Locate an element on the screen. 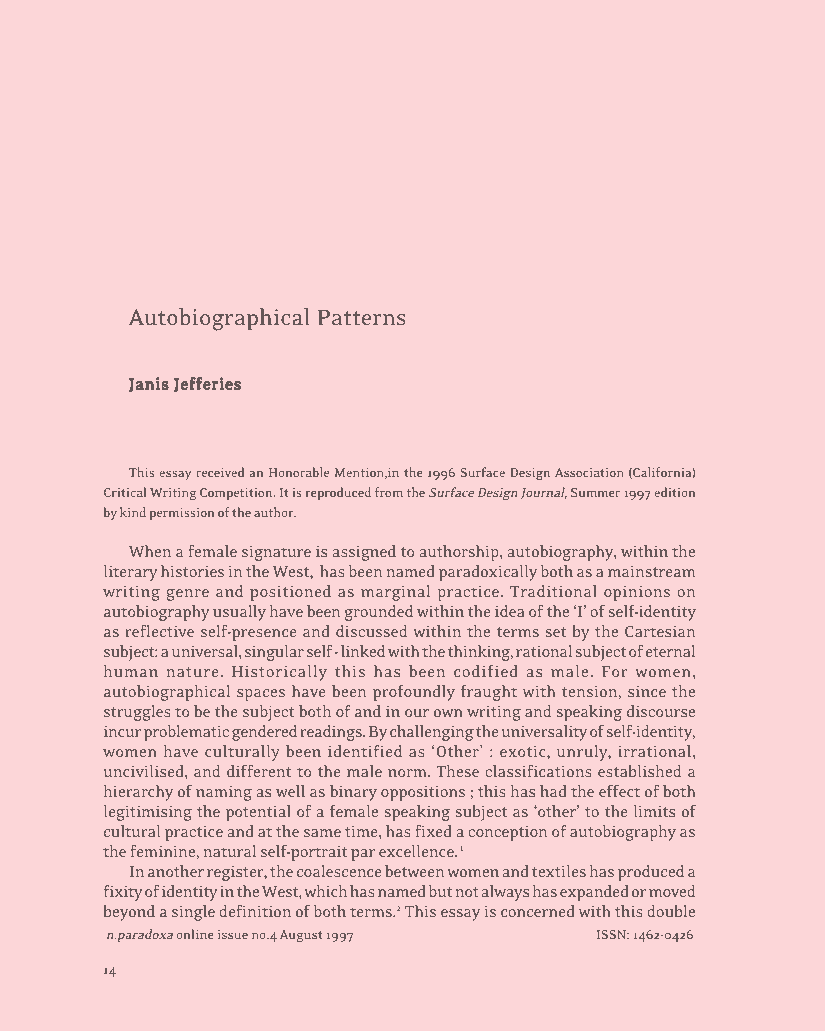 The width and height of the screenshot is (825, 1031). single is located at coordinates (193, 913).
